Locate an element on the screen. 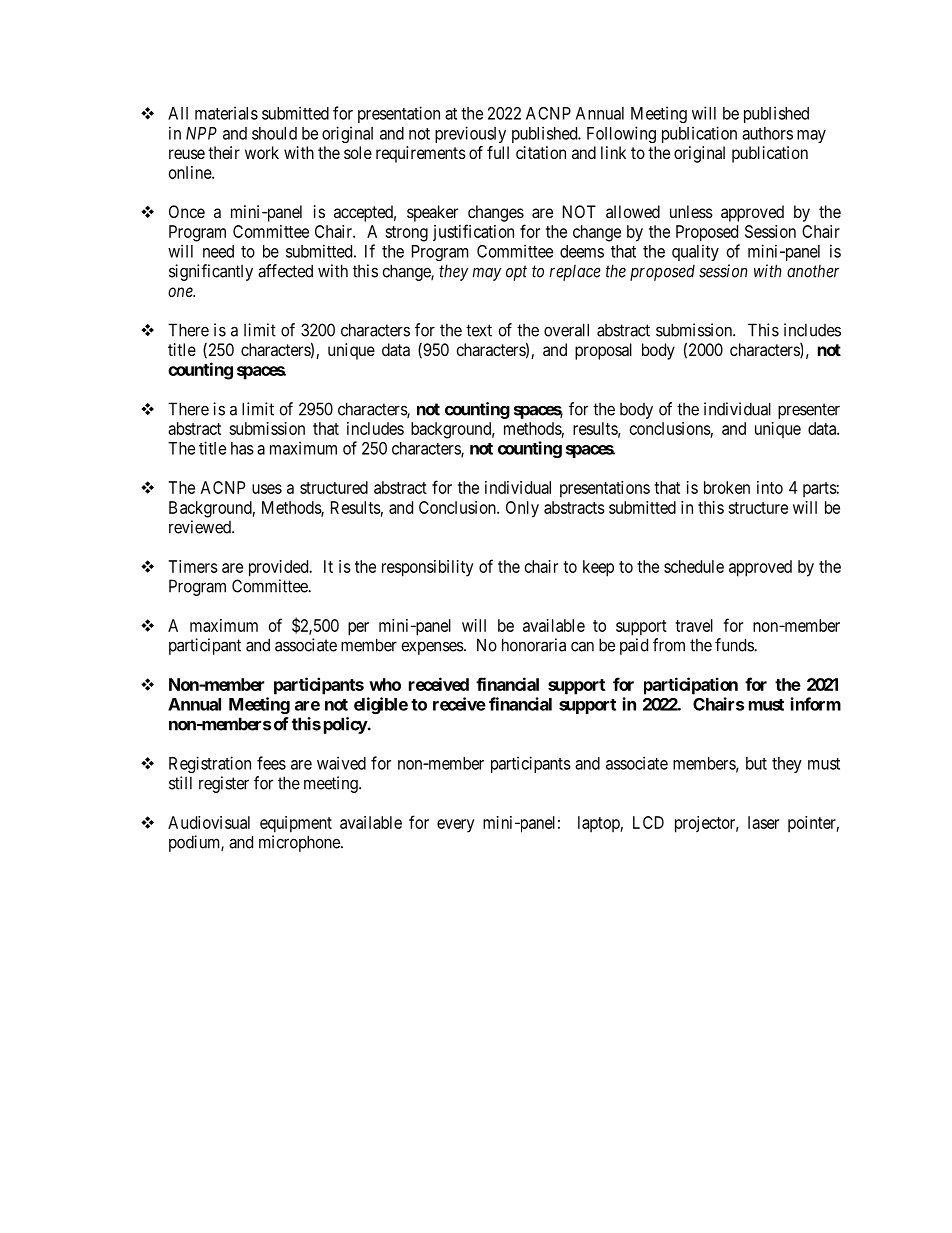  equipment is located at coordinates (296, 824).
